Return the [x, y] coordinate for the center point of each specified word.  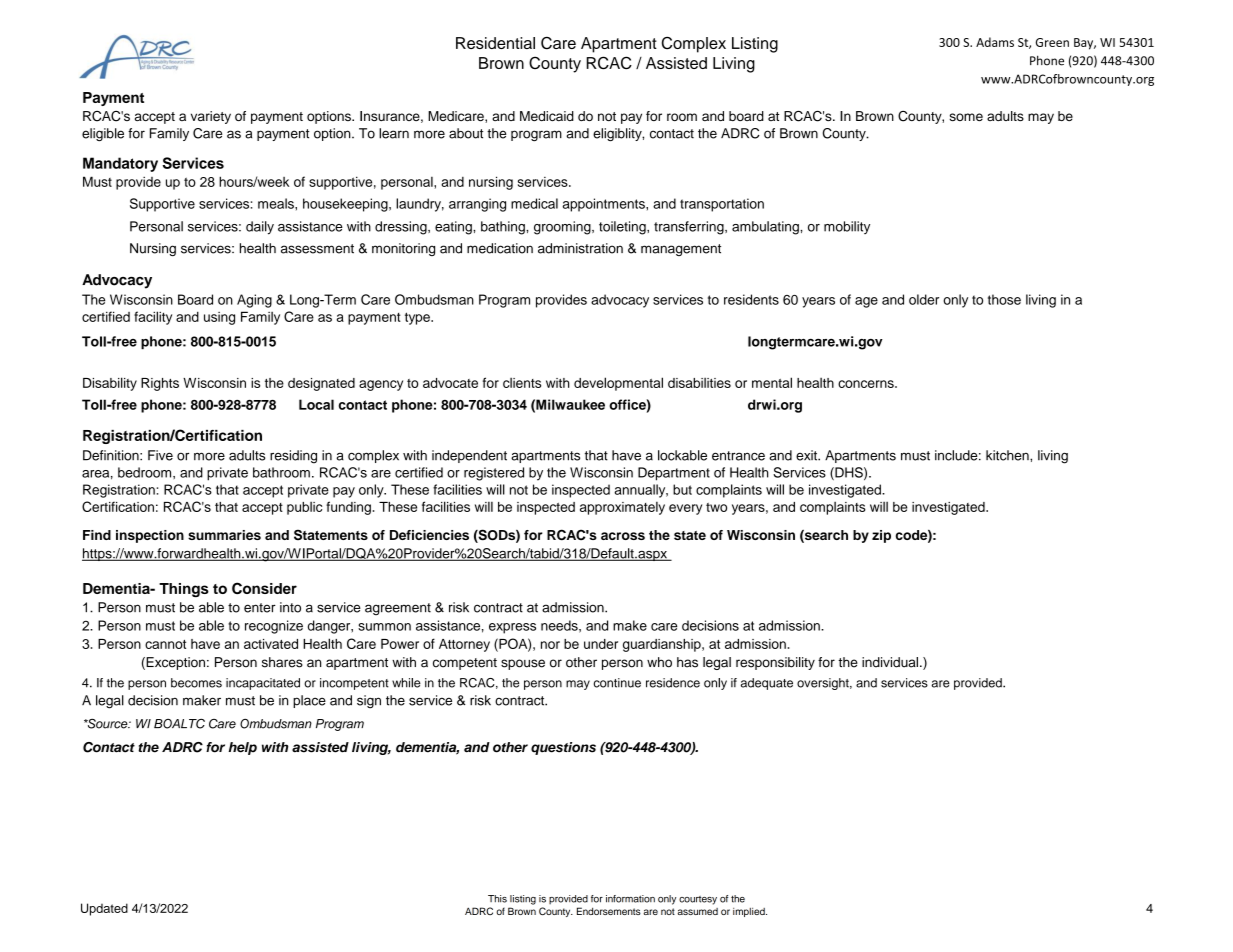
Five [160, 455]
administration [580, 248]
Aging [254, 301]
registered [494, 474]
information [630, 899]
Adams [995, 42]
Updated [104, 909]
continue [617, 683]
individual [891, 662]
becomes [196, 683]
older [924, 299]
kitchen [1008, 455]
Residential [495, 43]
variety [211, 117]
